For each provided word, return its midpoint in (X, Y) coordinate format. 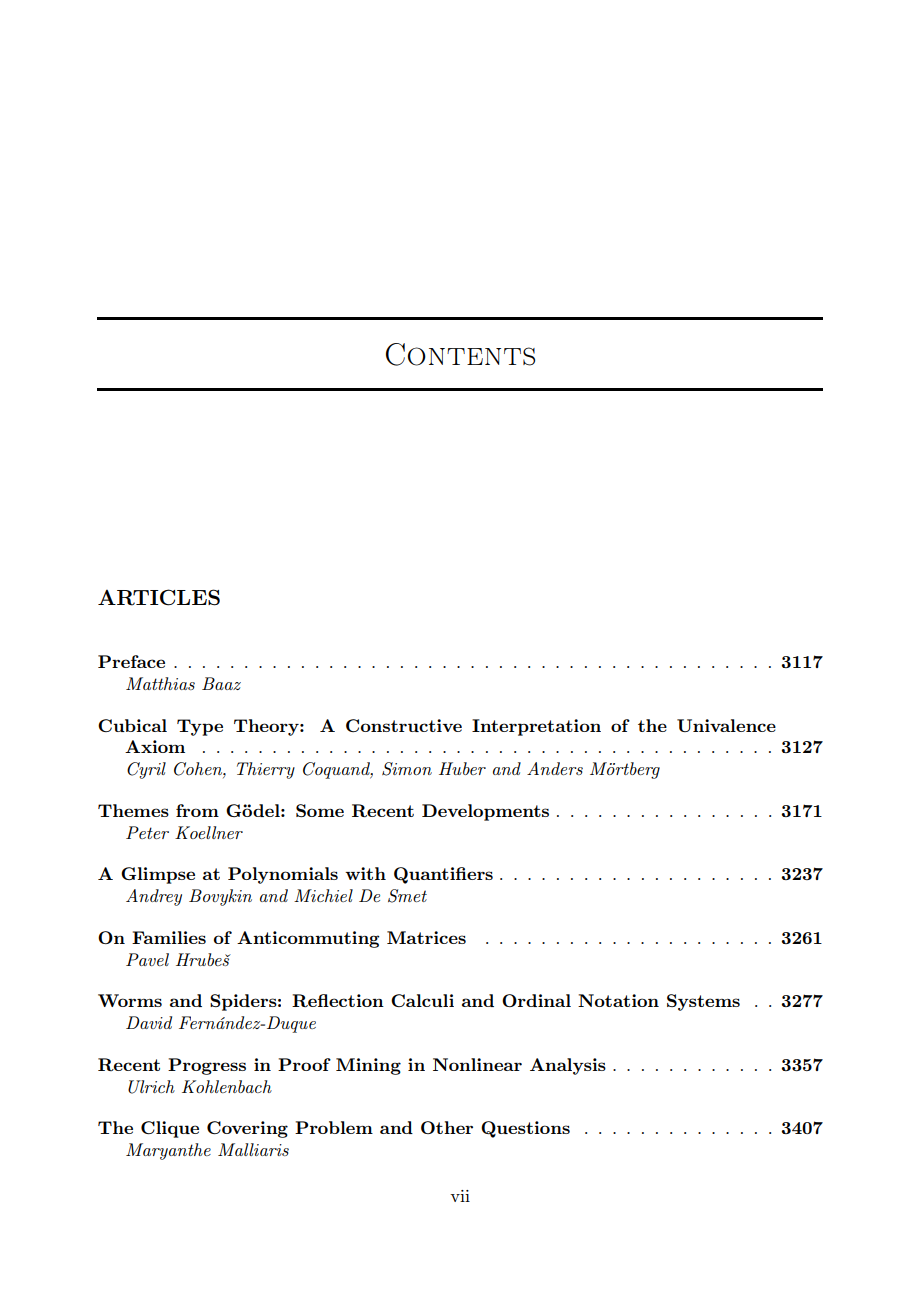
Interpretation (536, 727)
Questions (525, 1129)
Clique (170, 1129)
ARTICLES (159, 597)
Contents (460, 354)
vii (460, 1196)
